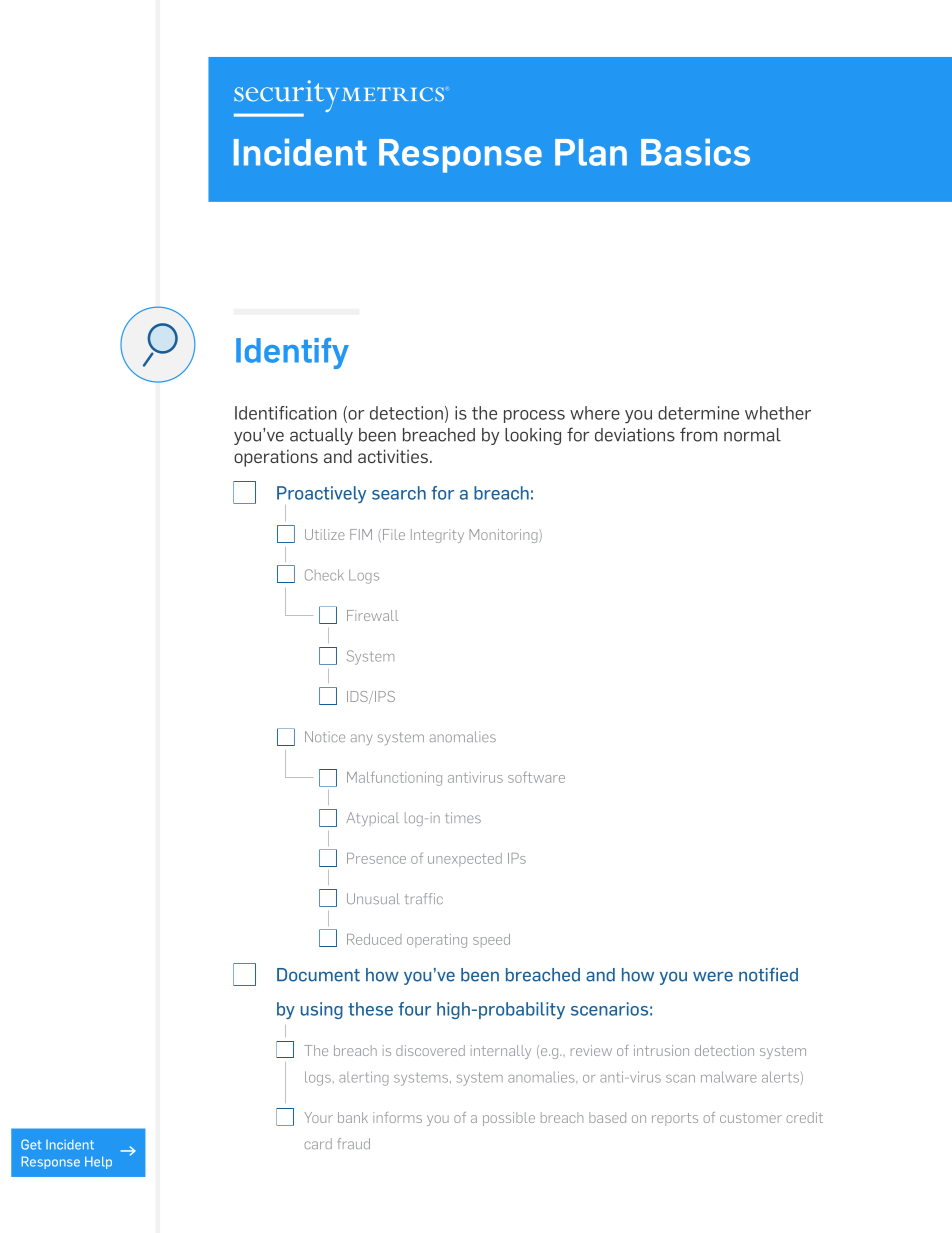 The image size is (952, 1233). Describe the element at coordinates (325, 736) in the page. I see `Notice` at that location.
